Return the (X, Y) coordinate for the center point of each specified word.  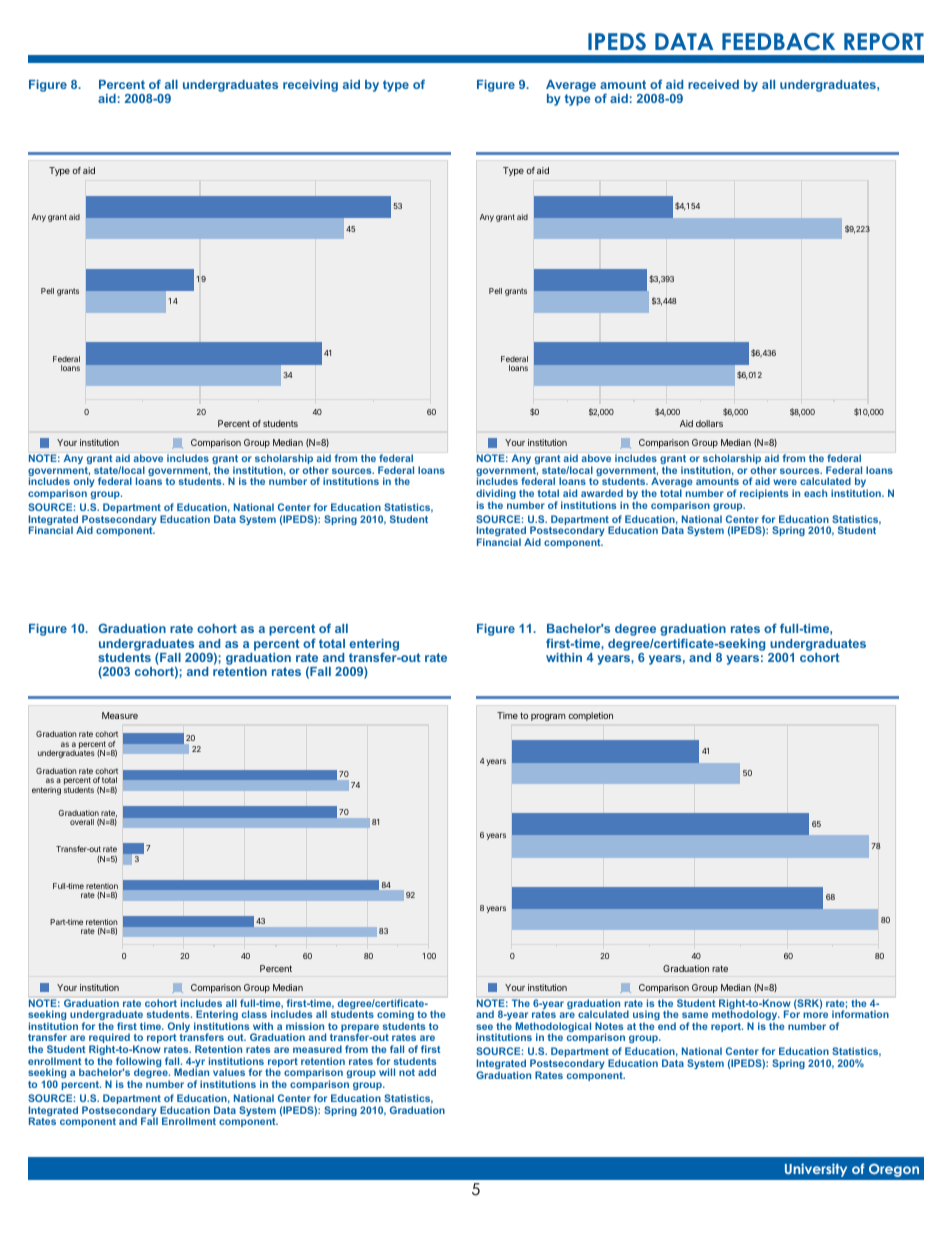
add (427, 1072)
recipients (764, 494)
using (646, 1016)
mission (305, 1026)
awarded (602, 493)
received (713, 84)
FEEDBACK (778, 42)
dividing (496, 495)
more (815, 1015)
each (815, 493)
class (254, 1014)
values (229, 1072)
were (785, 482)
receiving (310, 86)
